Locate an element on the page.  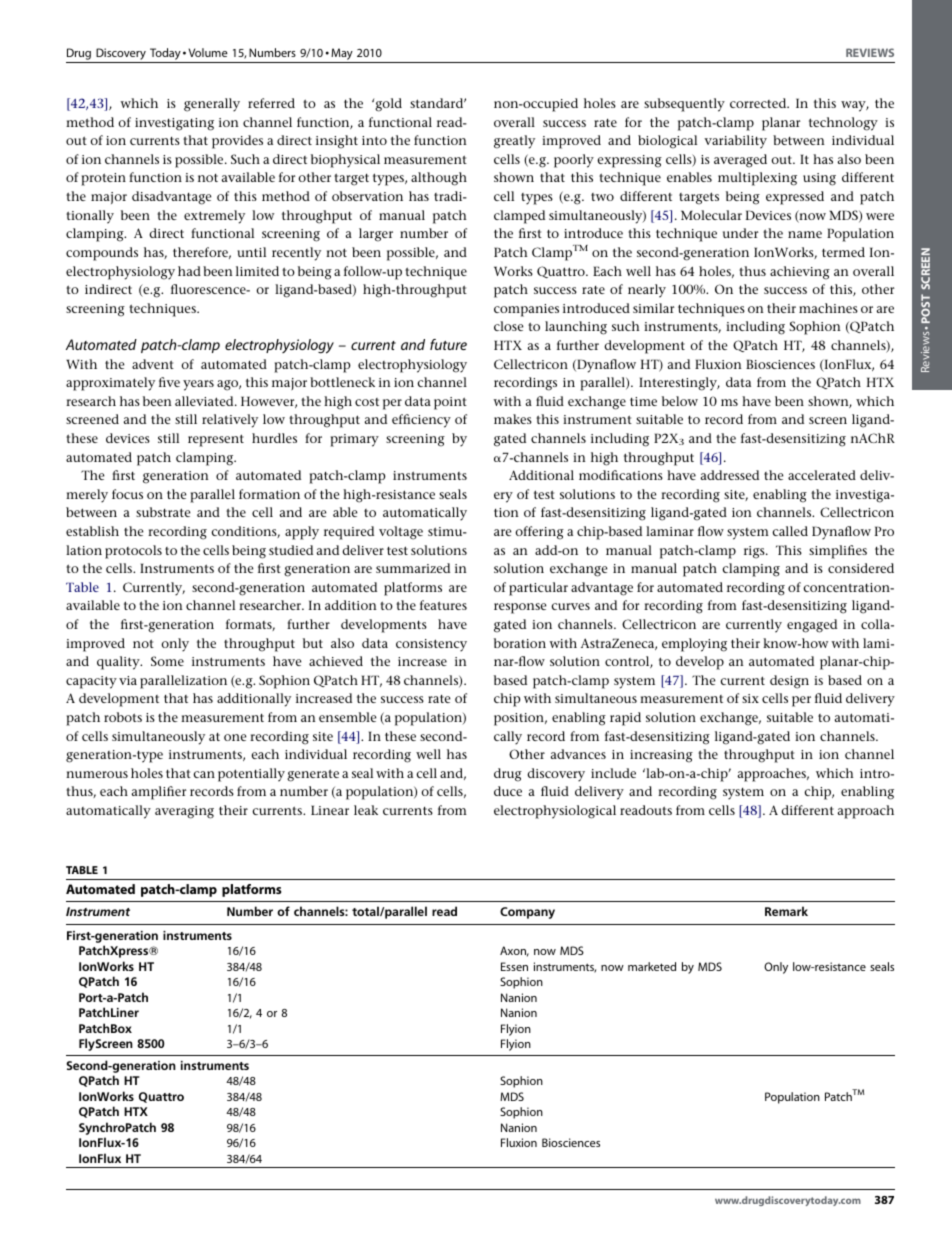
greatly is located at coordinates (514, 142).
